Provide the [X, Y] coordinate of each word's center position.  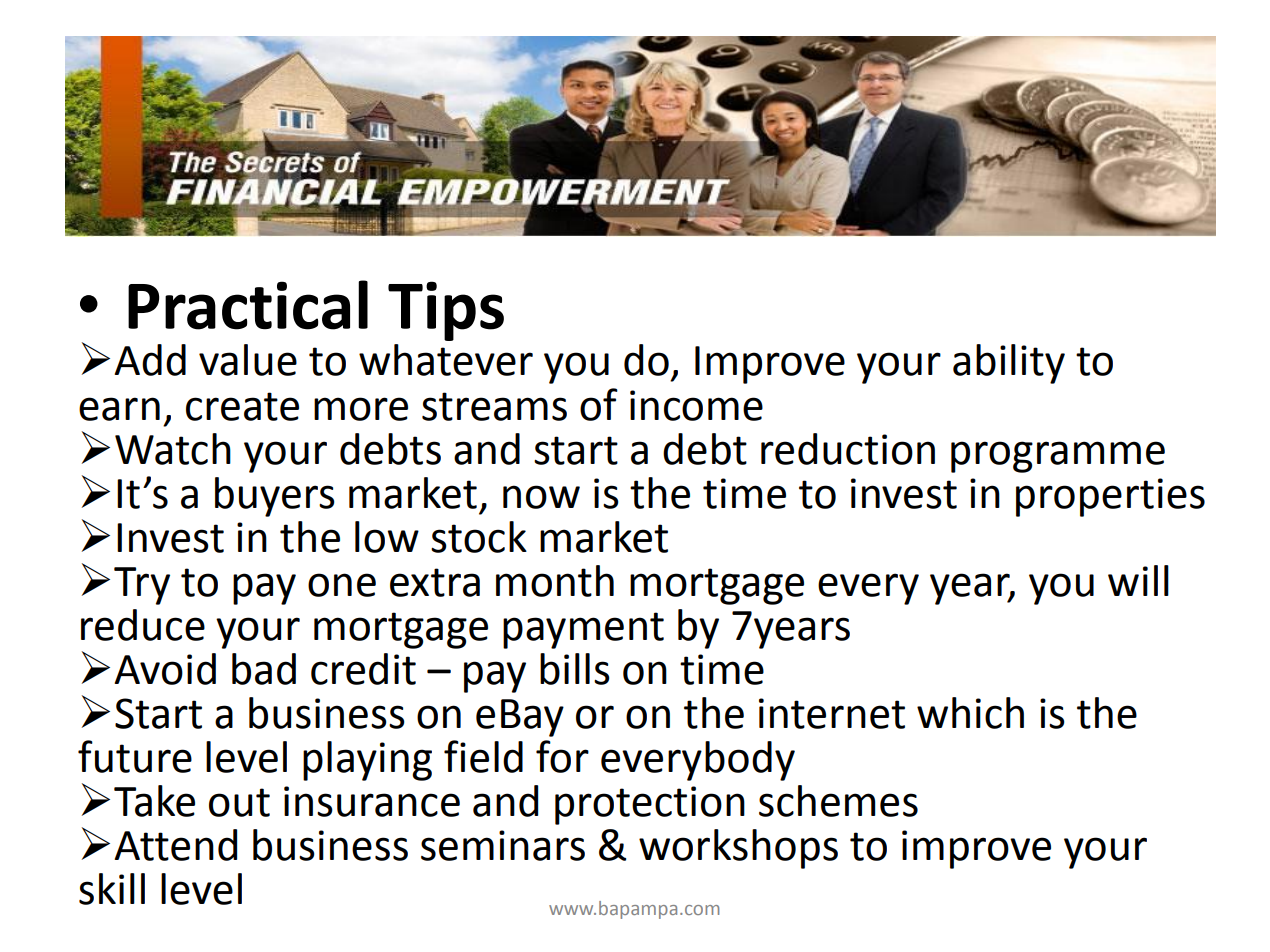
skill [112, 889]
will [1138, 580]
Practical [248, 305]
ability [1009, 364]
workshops [738, 849]
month [555, 581]
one [342, 585]
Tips [446, 311]
